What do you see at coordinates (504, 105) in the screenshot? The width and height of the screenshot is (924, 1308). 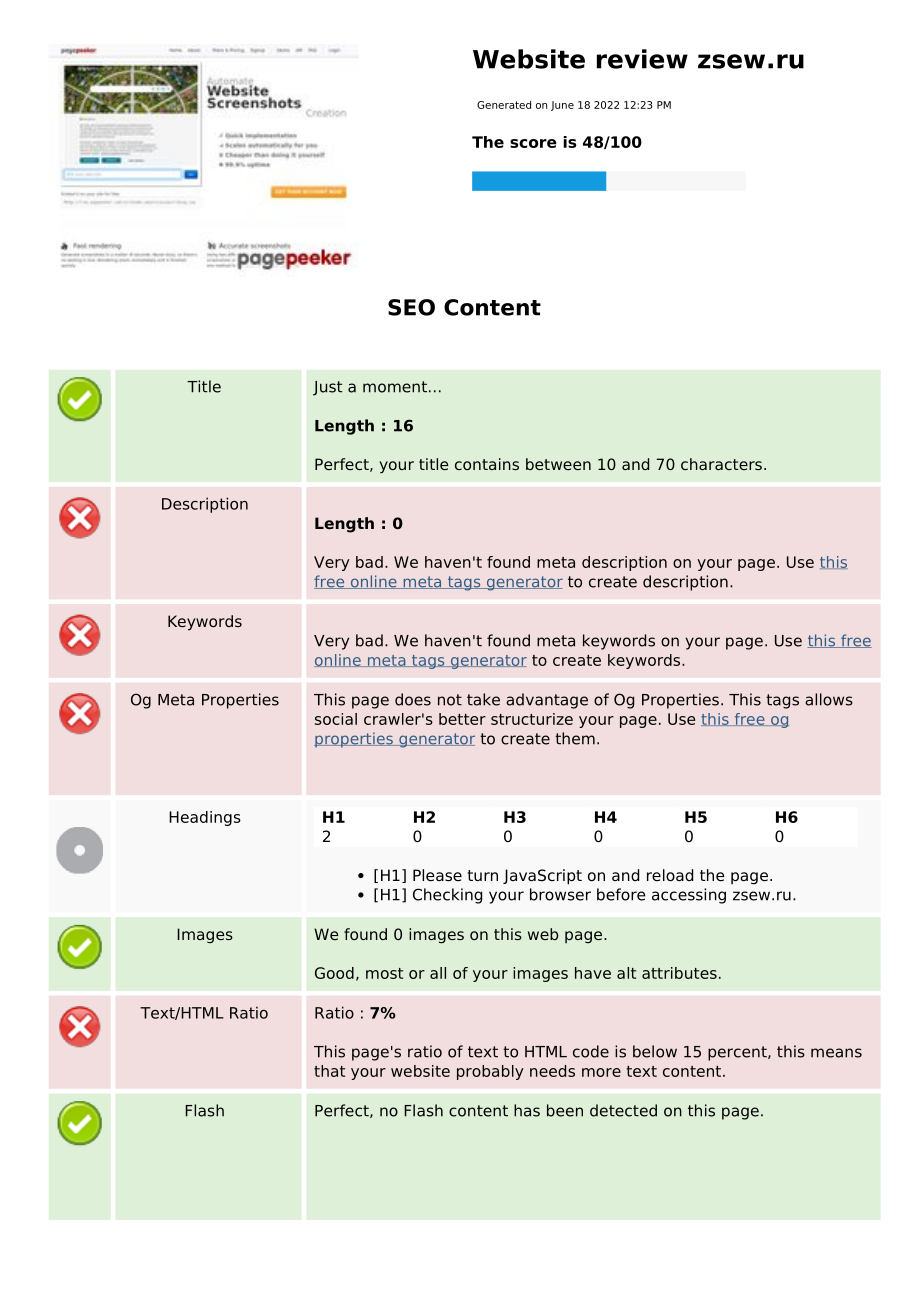 I see `Generated` at bounding box center [504, 105].
